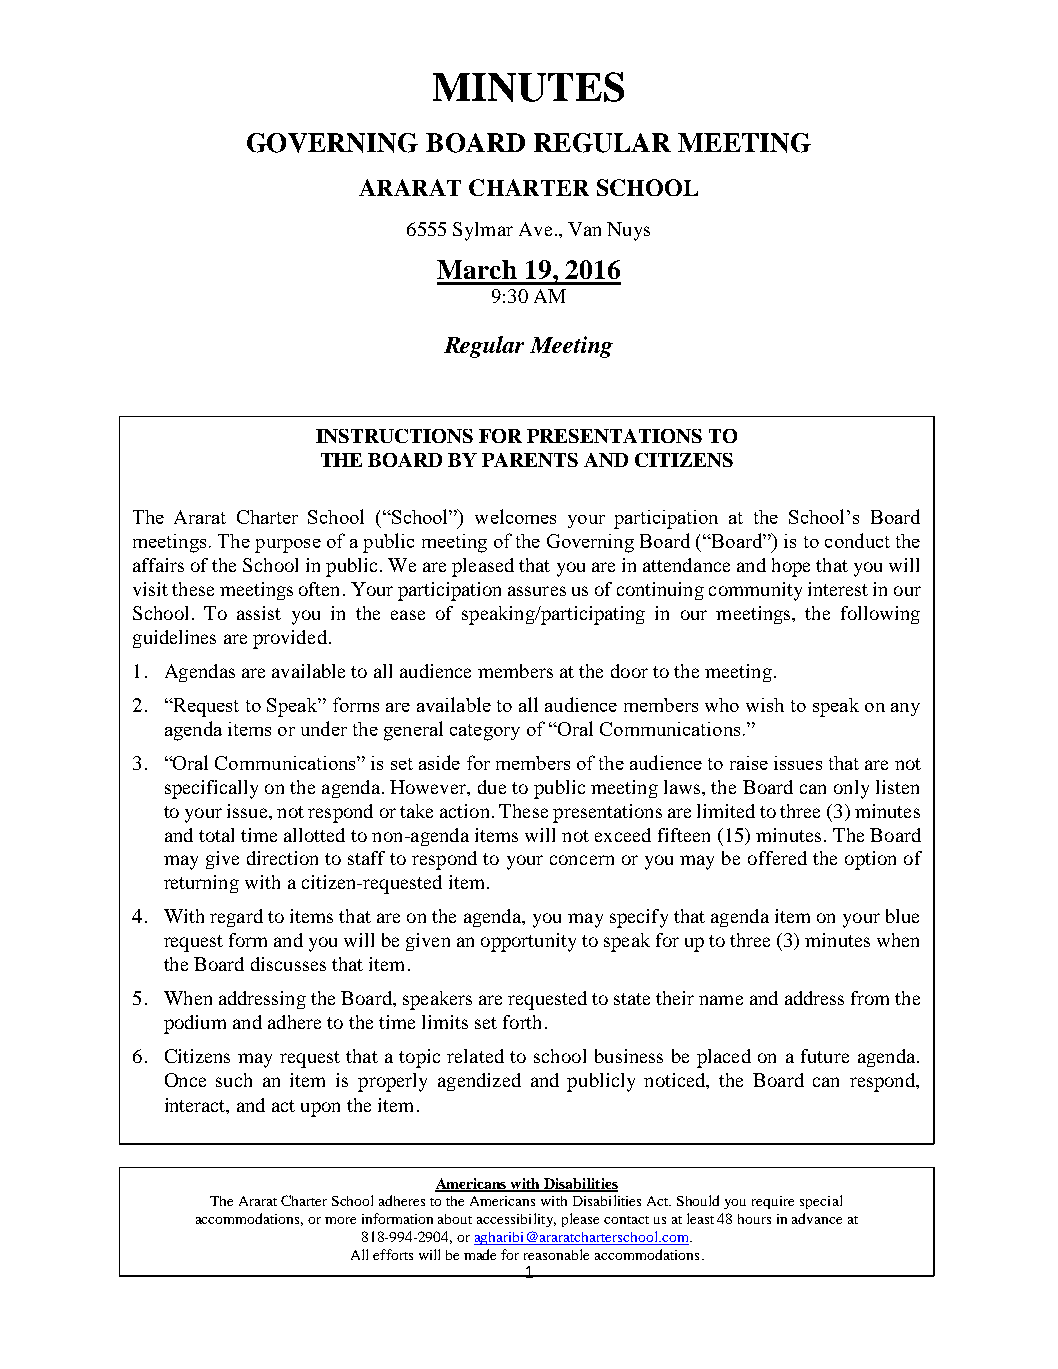 The height and width of the image is (1369, 1058). I want to click on category, so click(485, 732).
